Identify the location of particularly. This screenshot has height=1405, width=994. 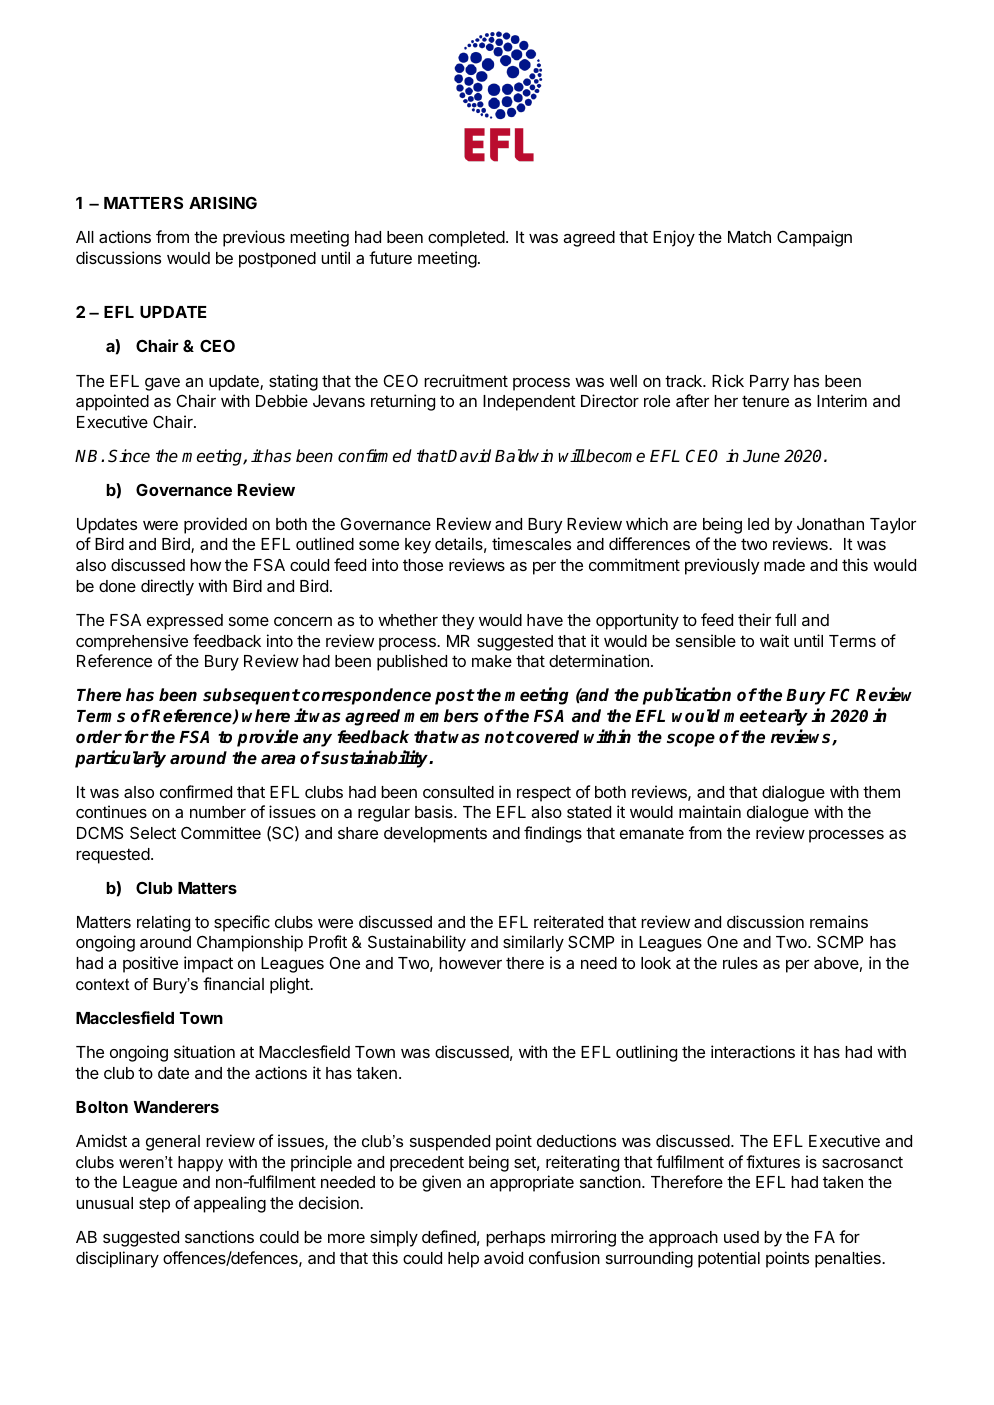
(120, 759).
